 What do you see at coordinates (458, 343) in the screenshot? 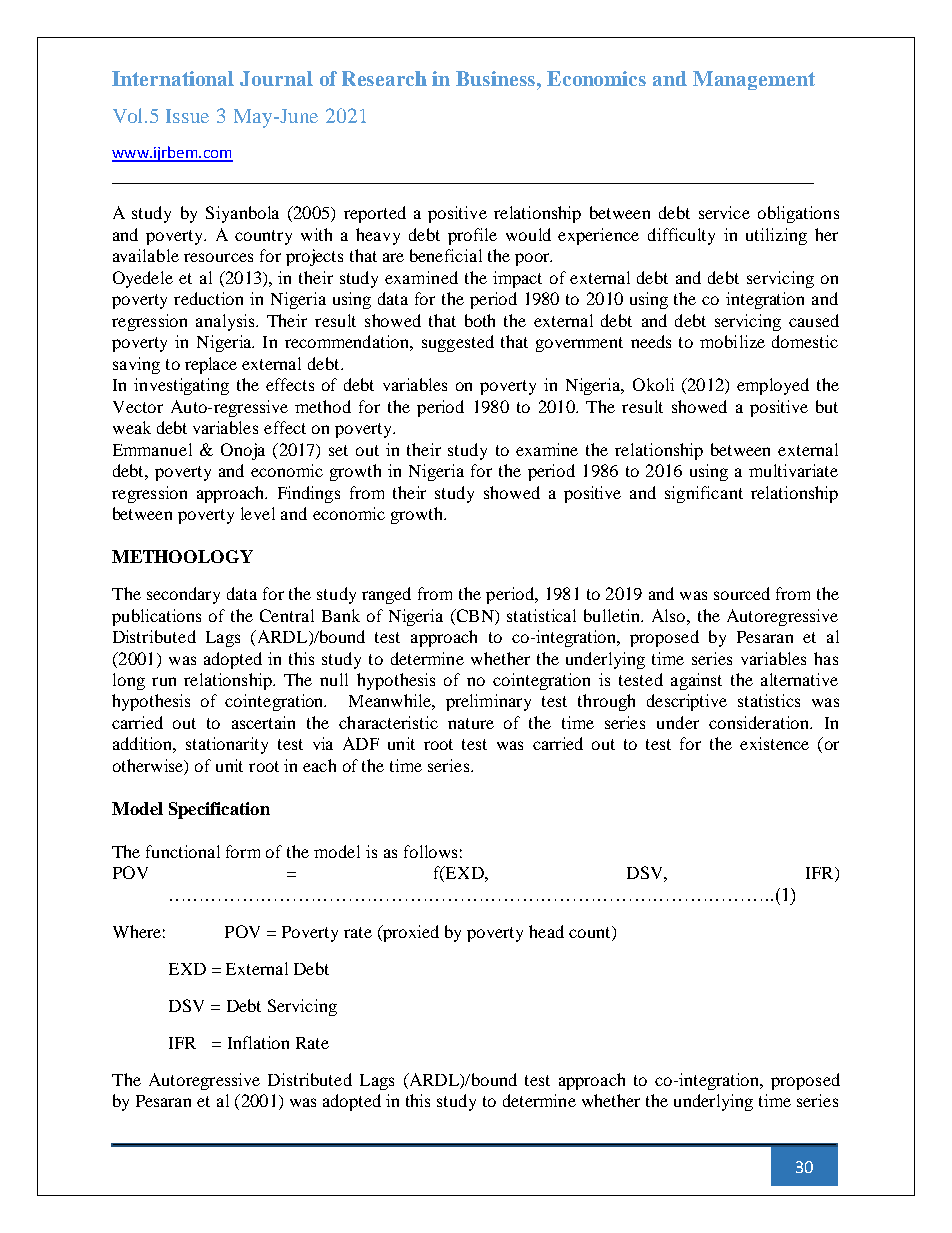
I see `suggested` at bounding box center [458, 343].
